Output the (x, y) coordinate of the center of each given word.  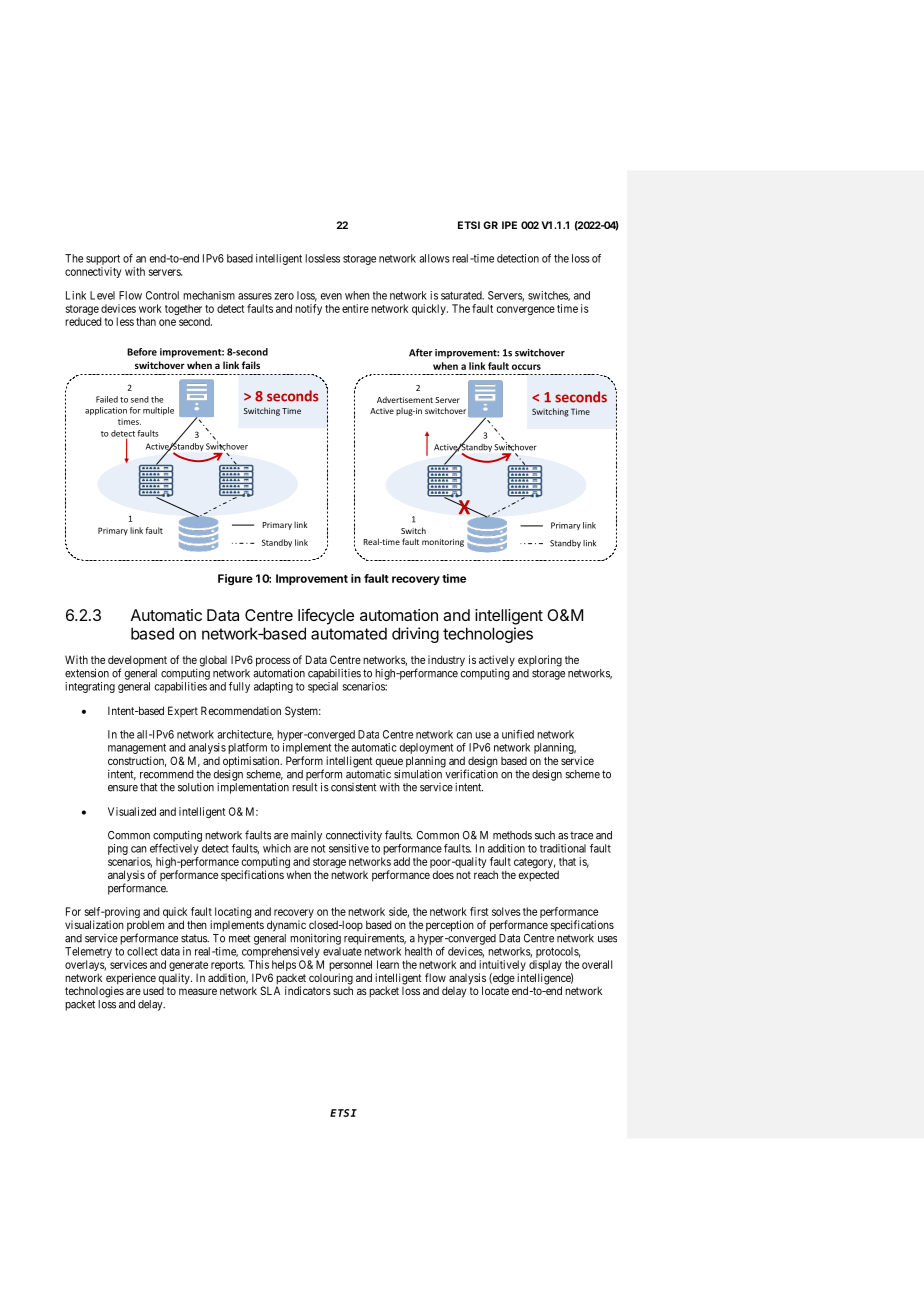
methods (512, 835)
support (103, 261)
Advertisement (405, 399)
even (331, 296)
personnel (350, 967)
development (137, 662)
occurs (526, 367)
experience (131, 980)
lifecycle (326, 616)
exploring (540, 661)
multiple (158, 411)
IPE (509, 225)
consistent (353, 787)
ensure (123, 788)
